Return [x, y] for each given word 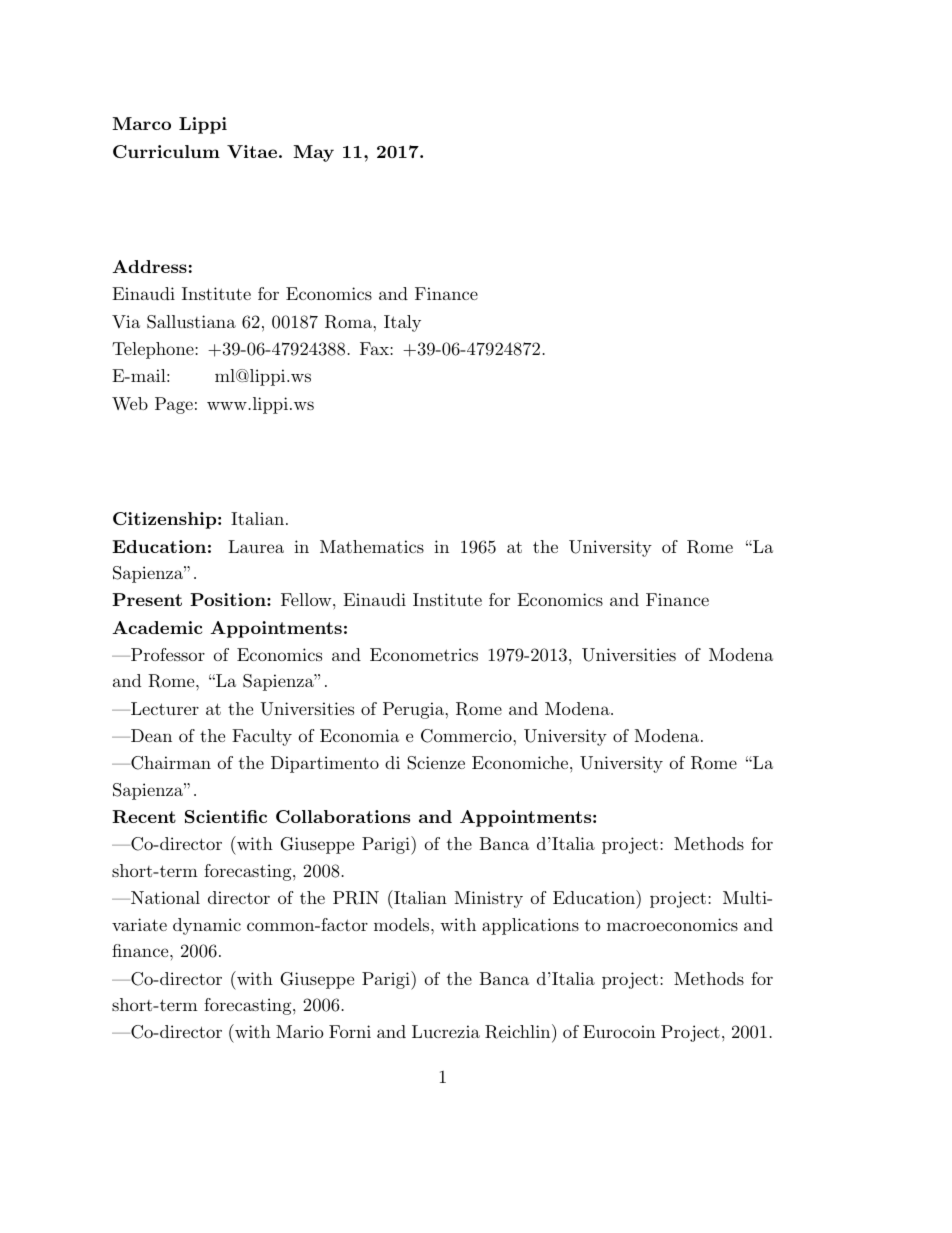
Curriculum [166, 151]
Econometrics [424, 654]
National [164, 897]
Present [147, 599]
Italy [402, 323]
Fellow [307, 599]
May [313, 153]
